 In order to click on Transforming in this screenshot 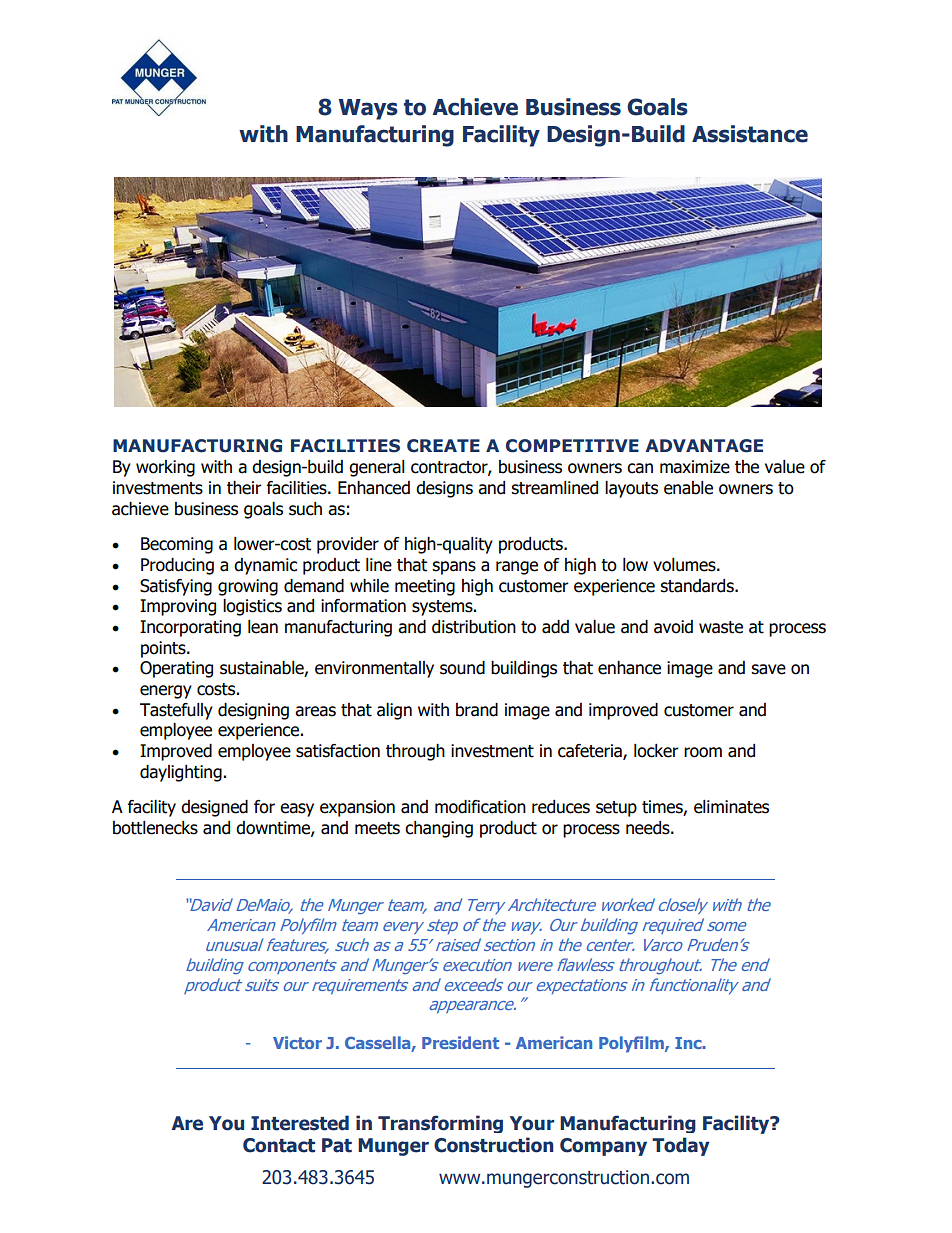, I will do `click(440, 1124)`.
